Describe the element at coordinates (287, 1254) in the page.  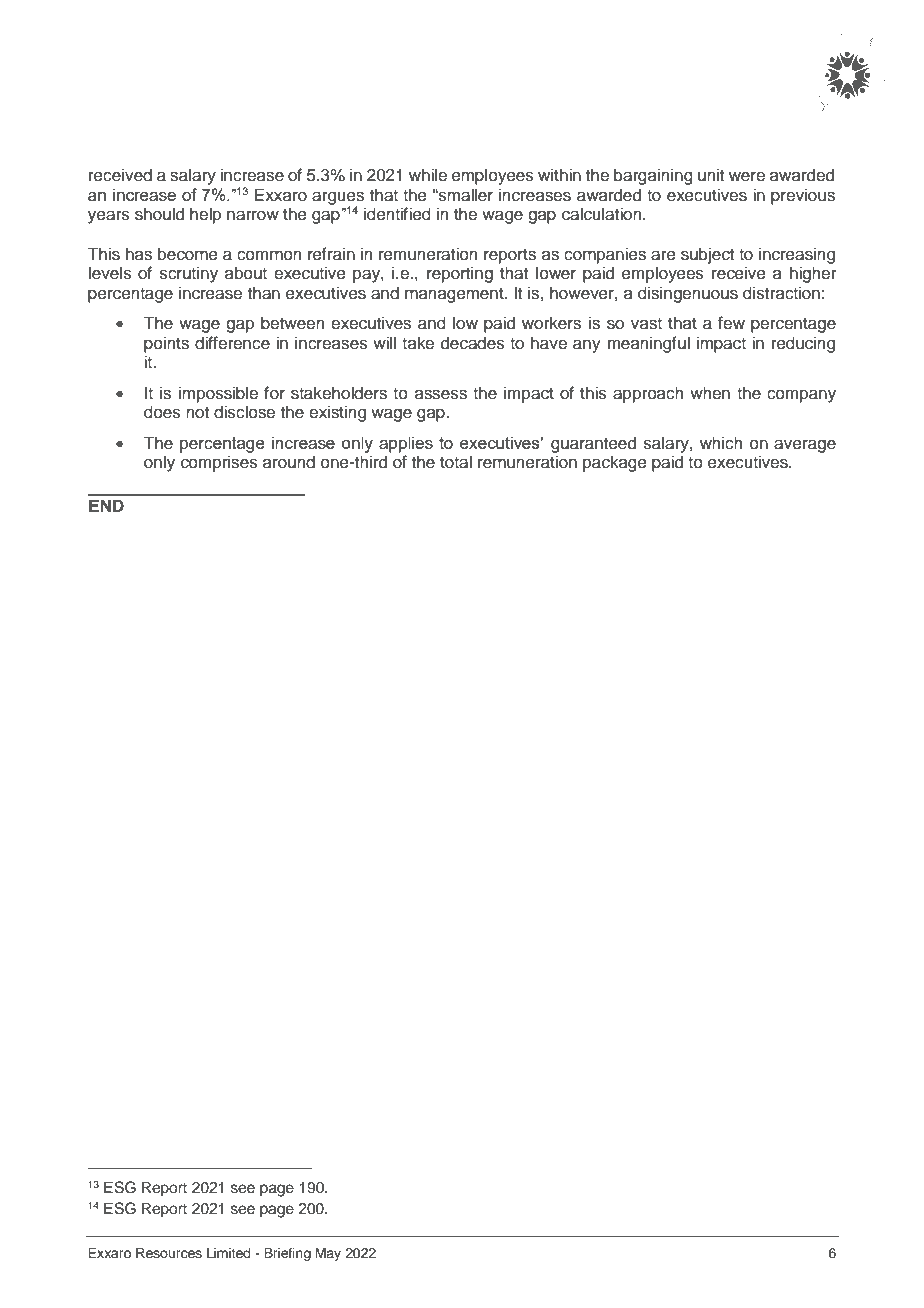
I see `Briefing` at that location.
